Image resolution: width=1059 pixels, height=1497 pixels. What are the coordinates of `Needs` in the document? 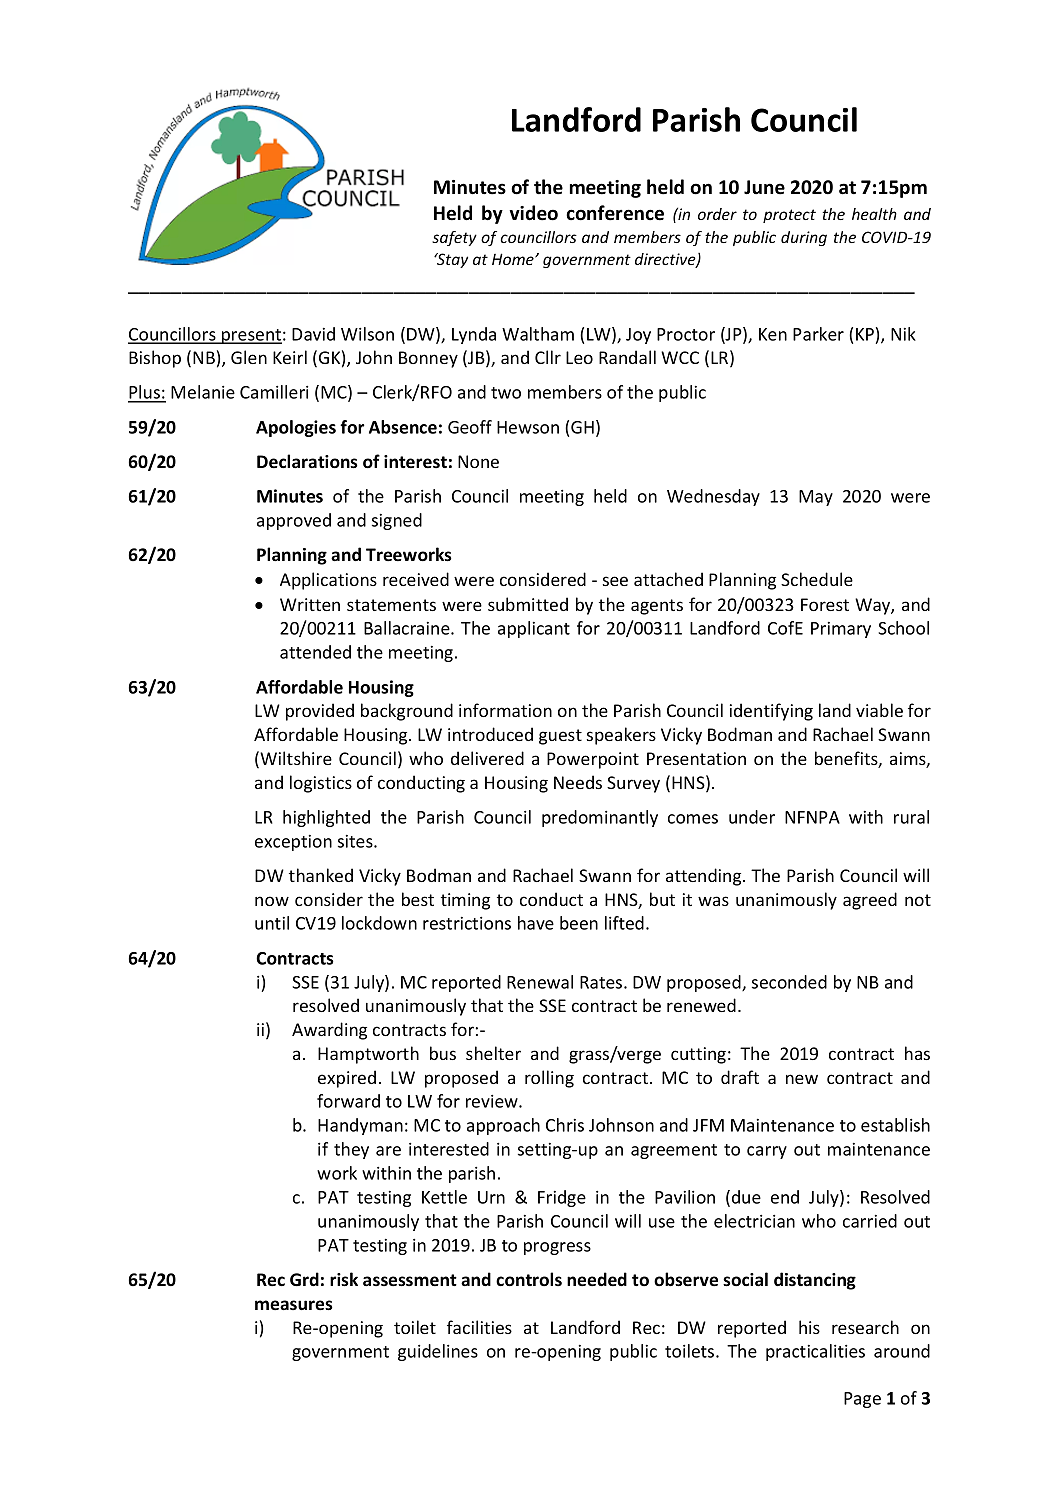 It's located at (578, 782).
